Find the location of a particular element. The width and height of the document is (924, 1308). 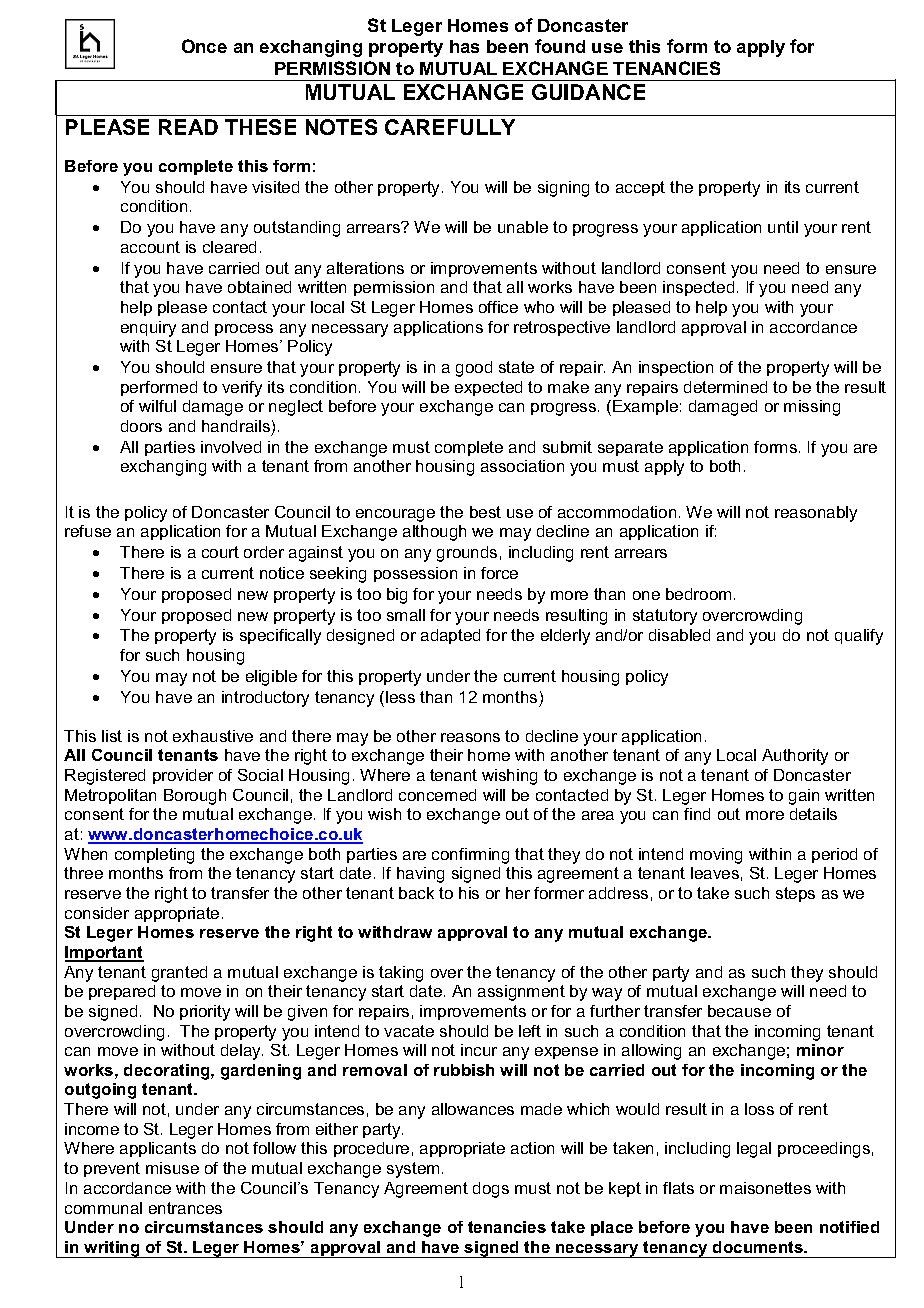

enquiry is located at coordinates (148, 329).
